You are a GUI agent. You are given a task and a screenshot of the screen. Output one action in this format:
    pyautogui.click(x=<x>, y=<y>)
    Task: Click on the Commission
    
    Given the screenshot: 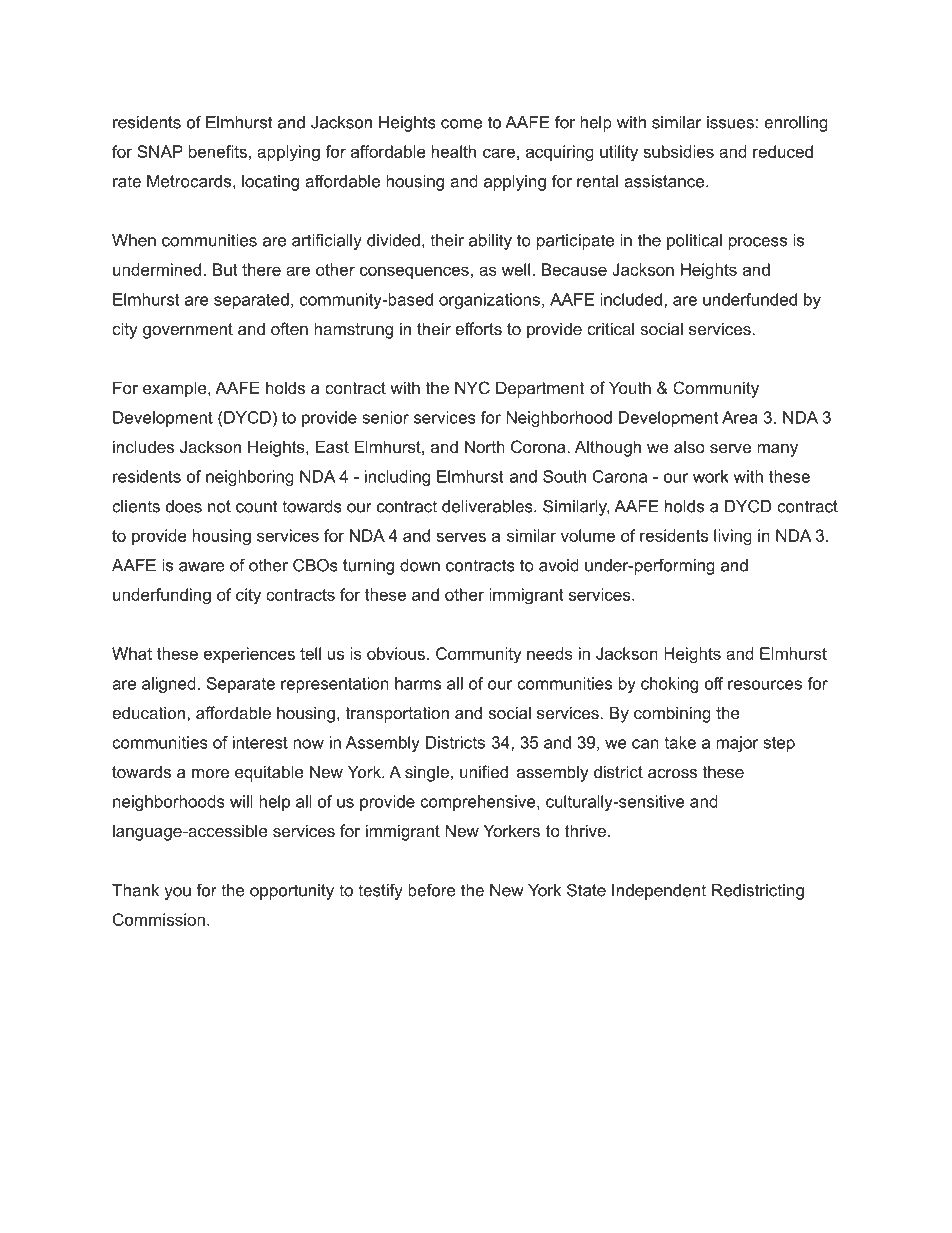 What is the action you would take?
    pyautogui.click(x=159, y=919)
